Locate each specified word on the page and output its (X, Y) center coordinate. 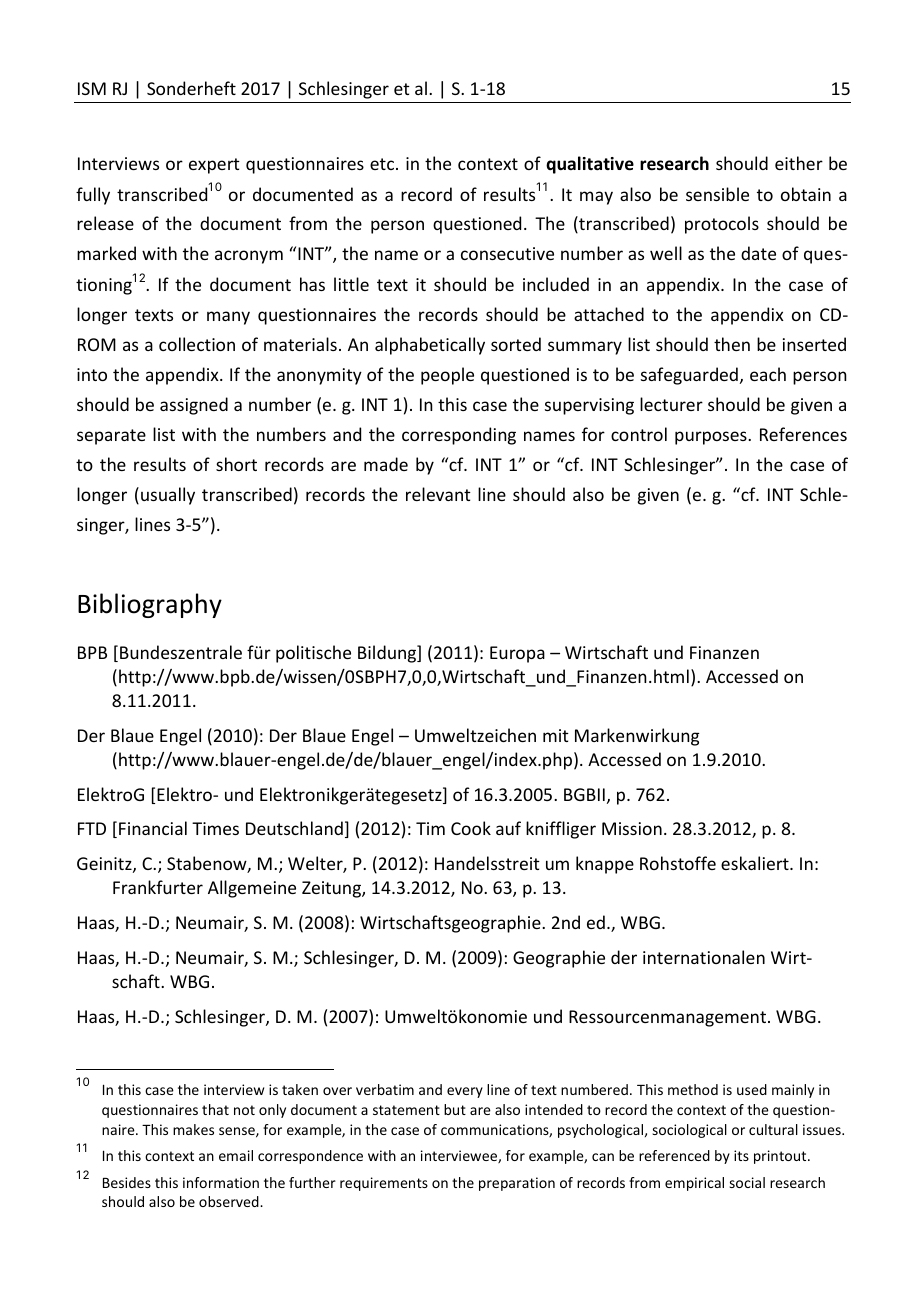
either (799, 163)
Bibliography (150, 605)
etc (383, 164)
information (221, 1182)
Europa (517, 654)
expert (214, 166)
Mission (632, 828)
